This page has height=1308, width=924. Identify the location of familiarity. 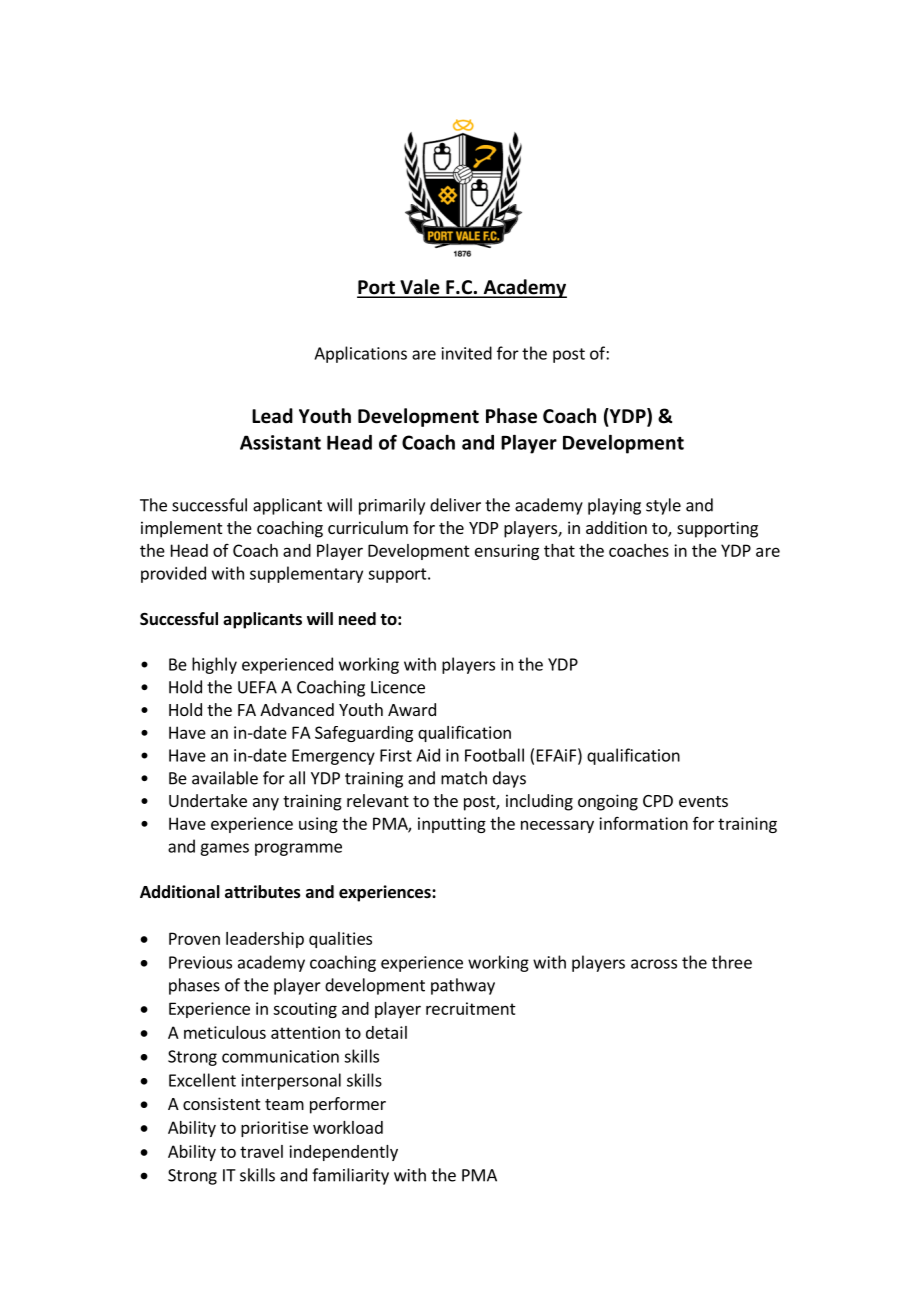
(350, 1176).
